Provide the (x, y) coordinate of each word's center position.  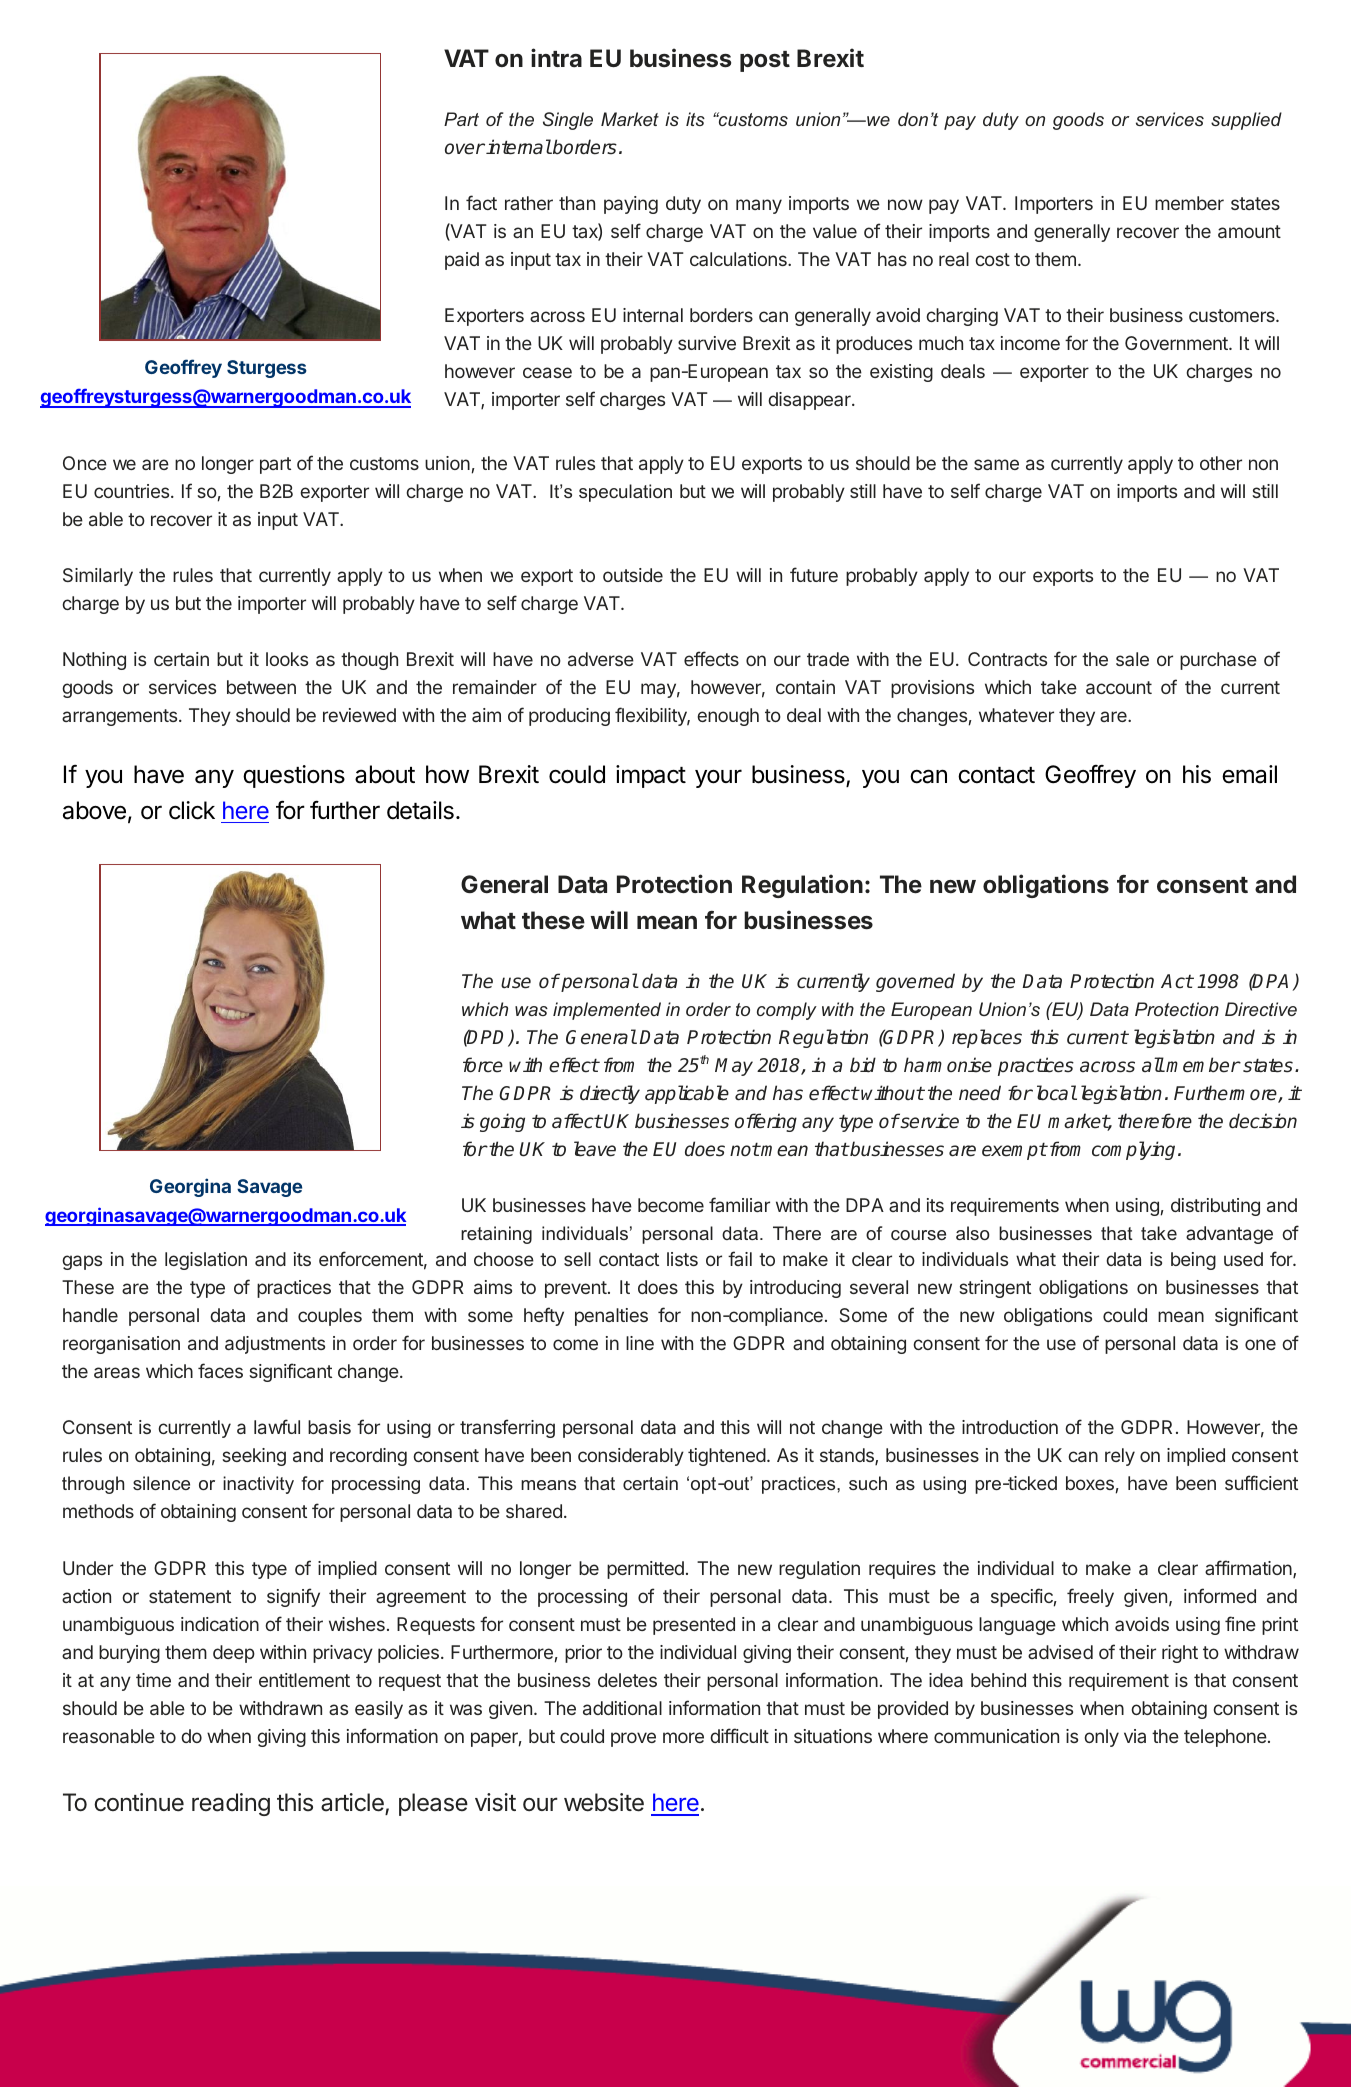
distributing (1215, 1207)
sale (1132, 659)
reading (231, 1804)
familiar (739, 1204)
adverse (601, 659)
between (261, 687)
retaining (496, 1235)
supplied (1246, 121)
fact (481, 202)
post (765, 61)
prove (633, 1739)
